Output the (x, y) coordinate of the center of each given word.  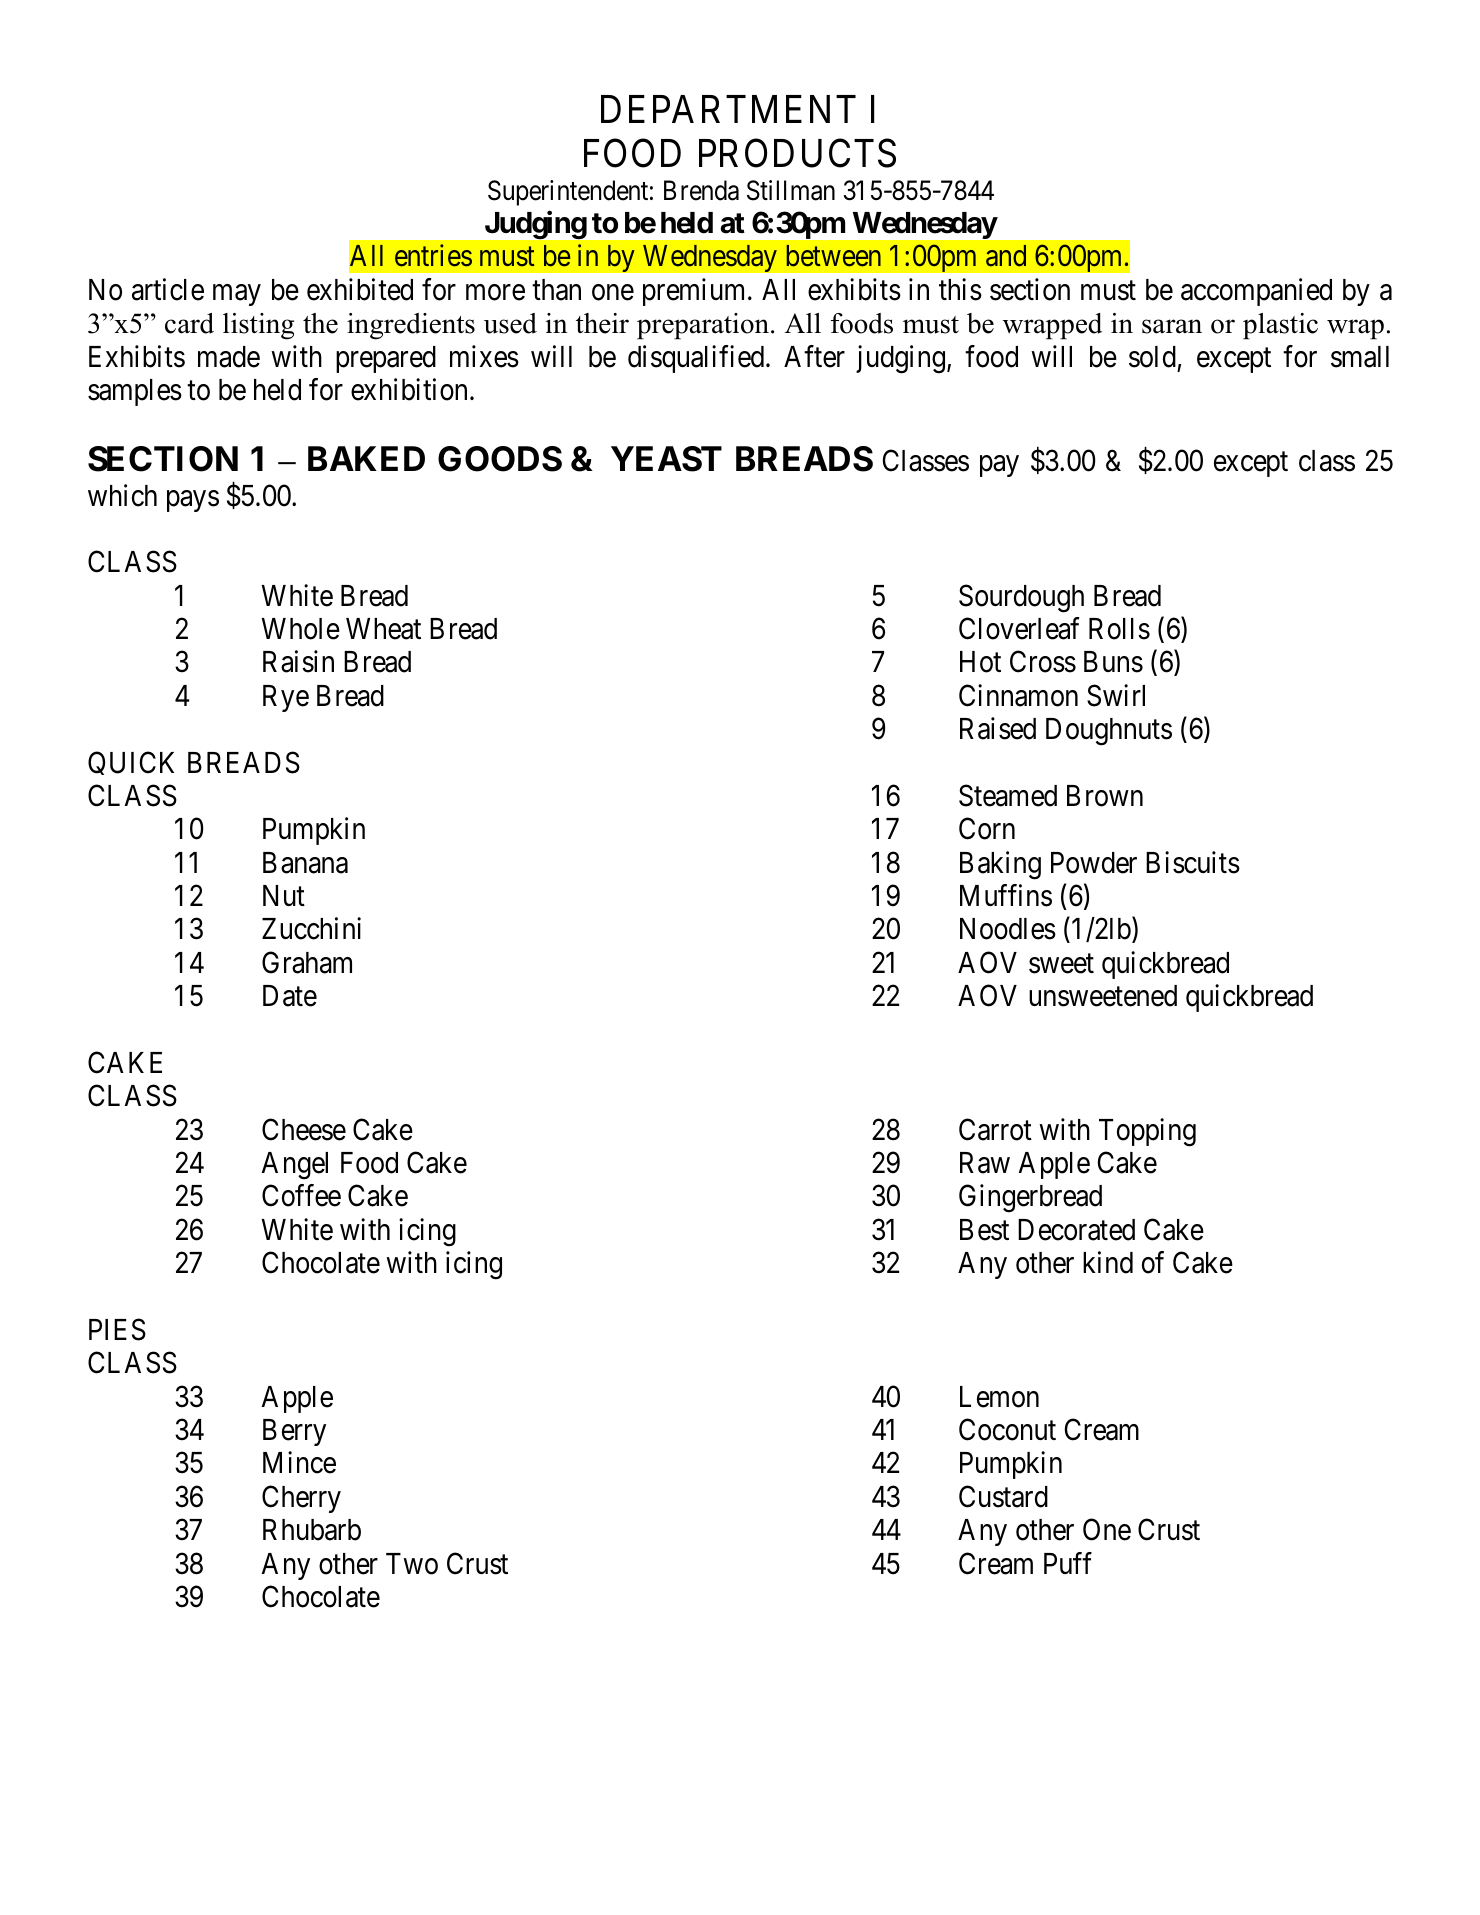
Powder (1094, 863)
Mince (299, 1463)
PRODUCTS (797, 153)
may (237, 295)
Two (412, 1564)
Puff (1068, 1563)
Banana (305, 863)
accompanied (1256, 292)
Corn (987, 829)
